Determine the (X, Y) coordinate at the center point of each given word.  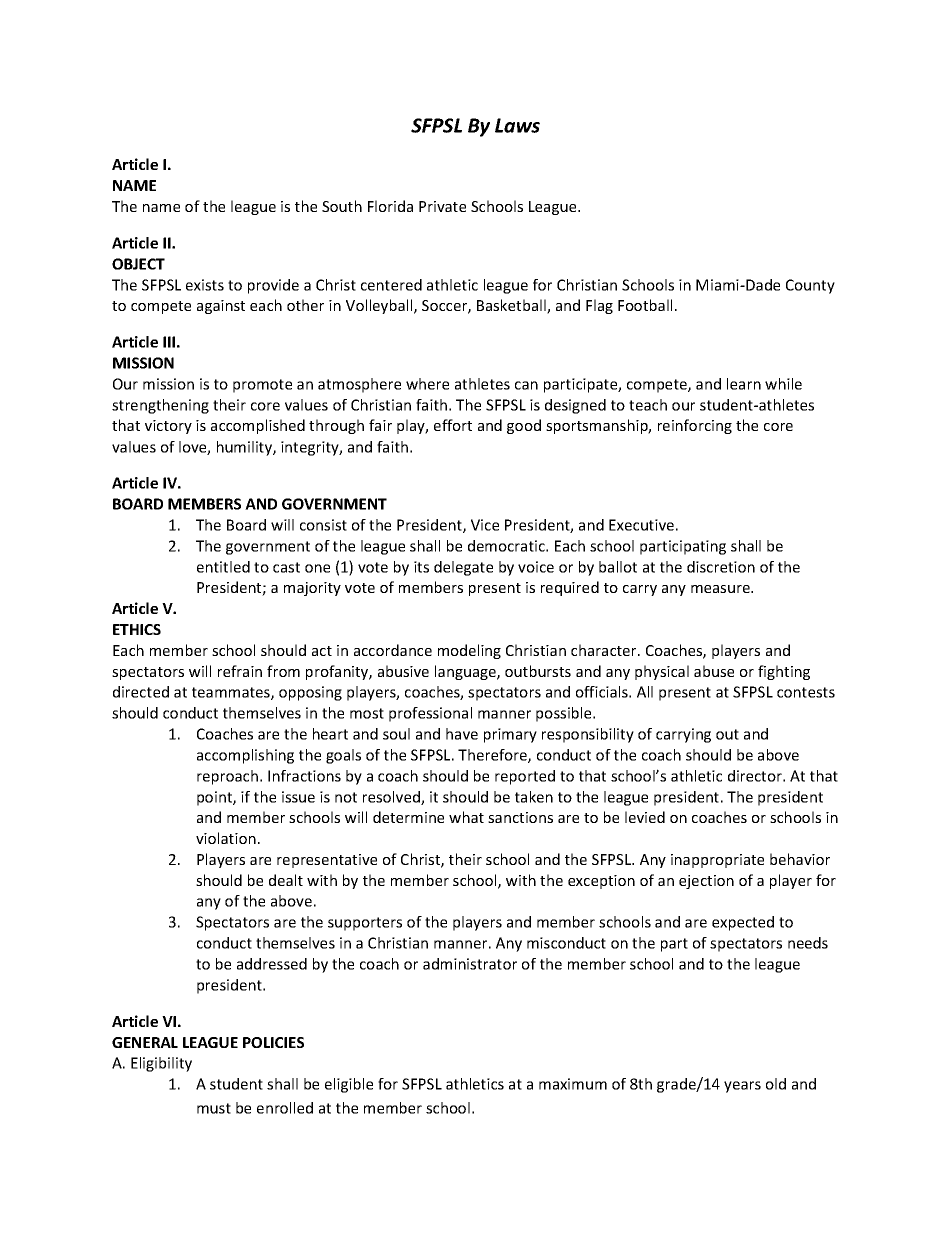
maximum (573, 1084)
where (427, 384)
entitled (223, 567)
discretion (721, 567)
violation (226, 838)
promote (262, 386)
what (466, 817)
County (810, 286)
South (342, 206)
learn (744, 384)
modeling (469, 651)
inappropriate (717, 861)
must (214, 1108)
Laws (517, 125)
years (742, 1087)
